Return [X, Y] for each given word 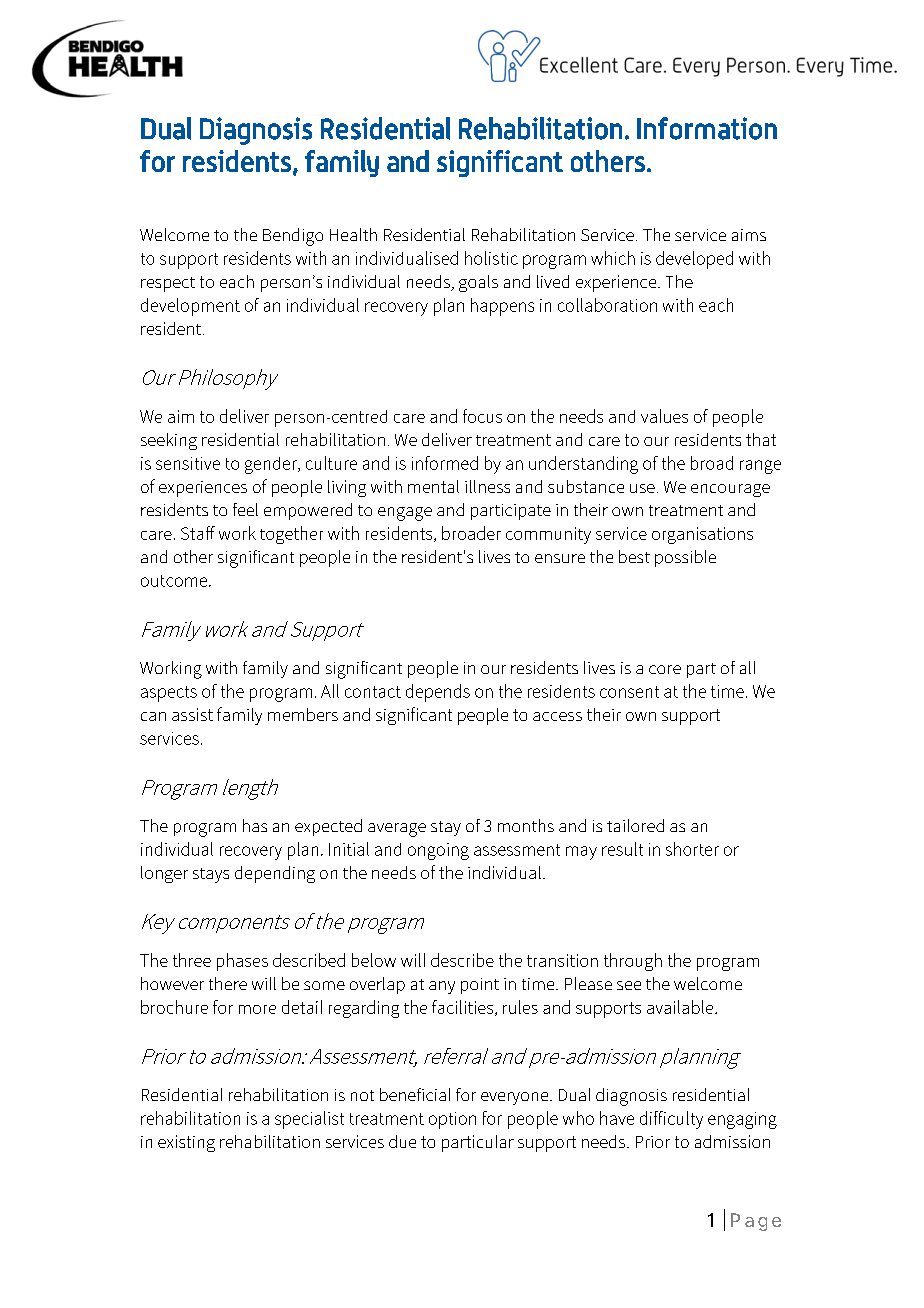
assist [192, 714]
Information [707, 128]
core [665, 669]
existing [186, 1143]
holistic [491, 258]
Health [353, 234]
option [452, 1120]
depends [438, 693]
